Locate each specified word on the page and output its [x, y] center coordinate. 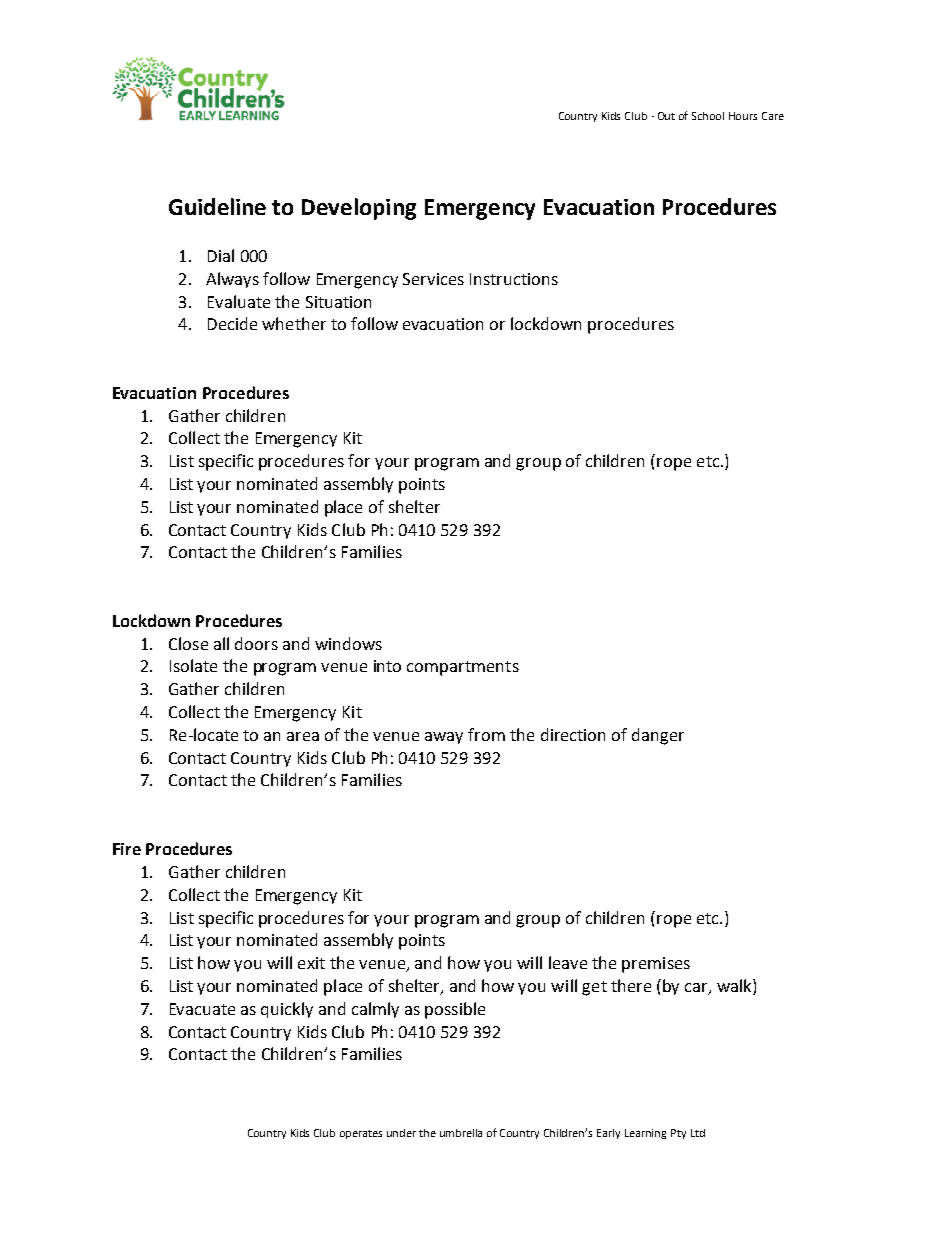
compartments [463, 668]
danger [658, 736]
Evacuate [202, 1009]
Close [188, 643]
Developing [359, 209]
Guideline [217, 206]
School [708, 116]
